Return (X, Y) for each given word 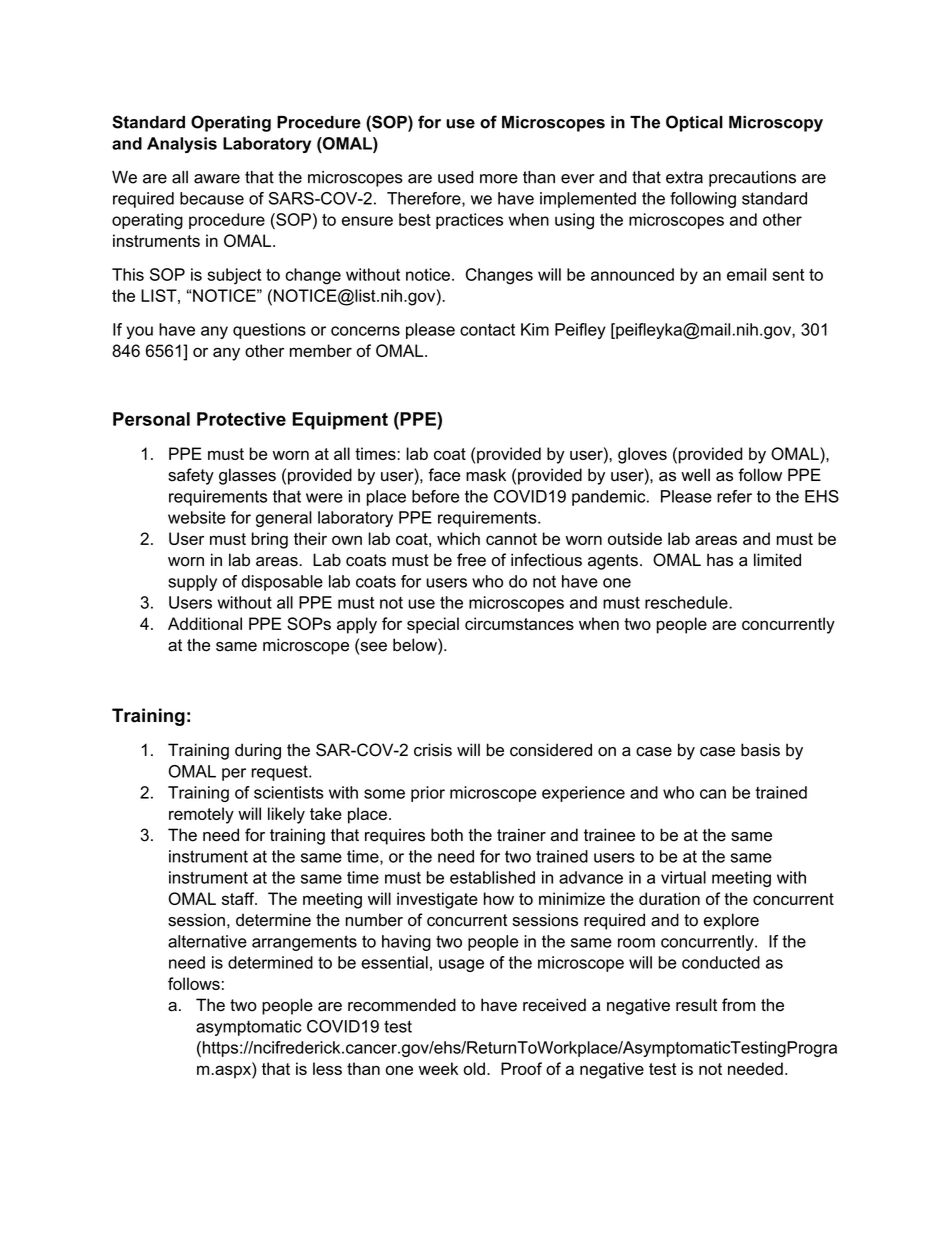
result (696, 1005)
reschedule (687, 602)
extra (684, 177)
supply (192, 583)
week (438, 1068)
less (327, 1068)
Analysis (182, 145)
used (455, 177)
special (433, 625)
